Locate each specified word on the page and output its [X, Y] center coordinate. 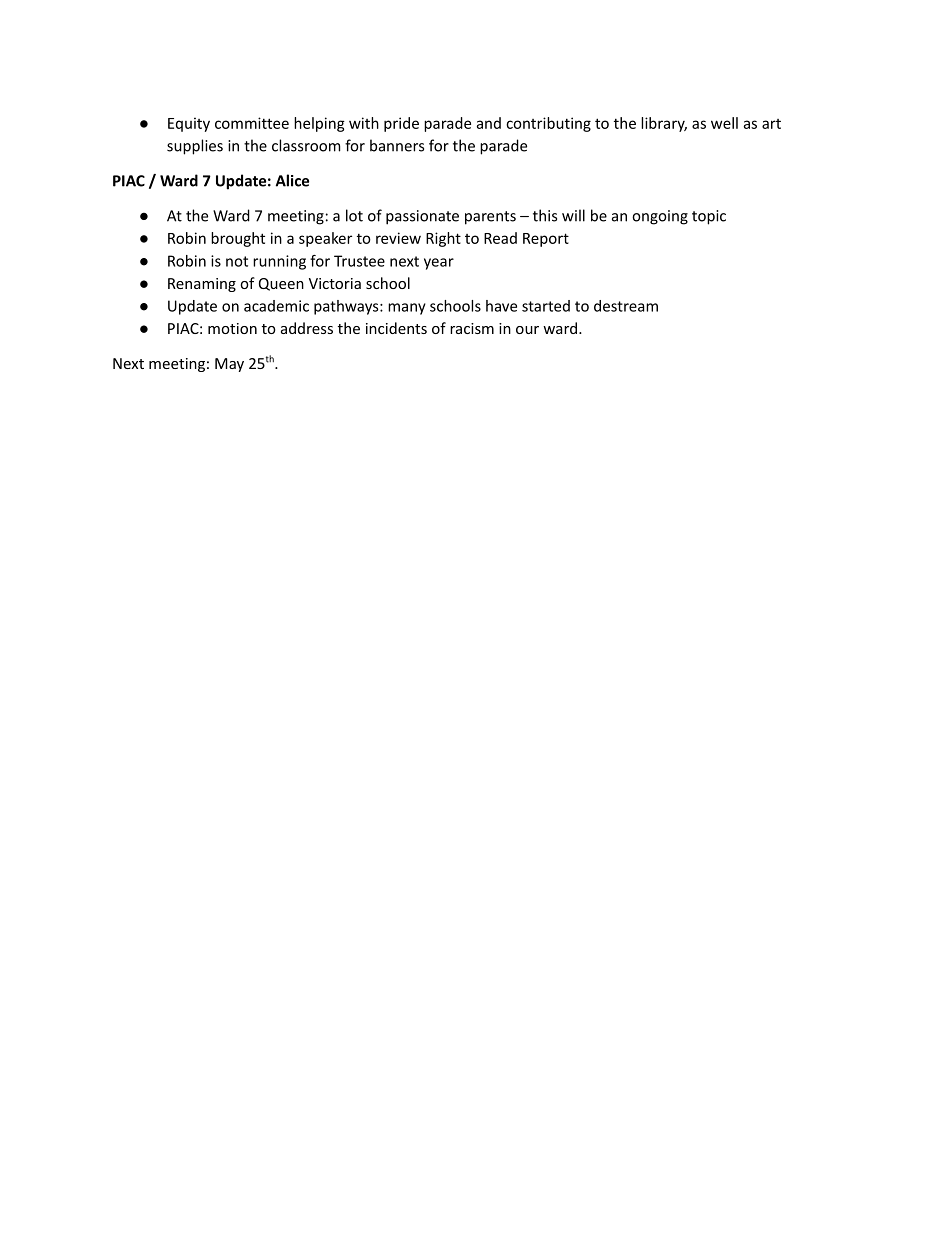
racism [472, 328]
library [664, 124]
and [489, 123]
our [527, 330]
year [439, 264]
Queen [281, 284]
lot [354, 215]
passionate [422, 217]
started [546, 306]
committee [252, 123]
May [229, 365]
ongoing [660, 217]
